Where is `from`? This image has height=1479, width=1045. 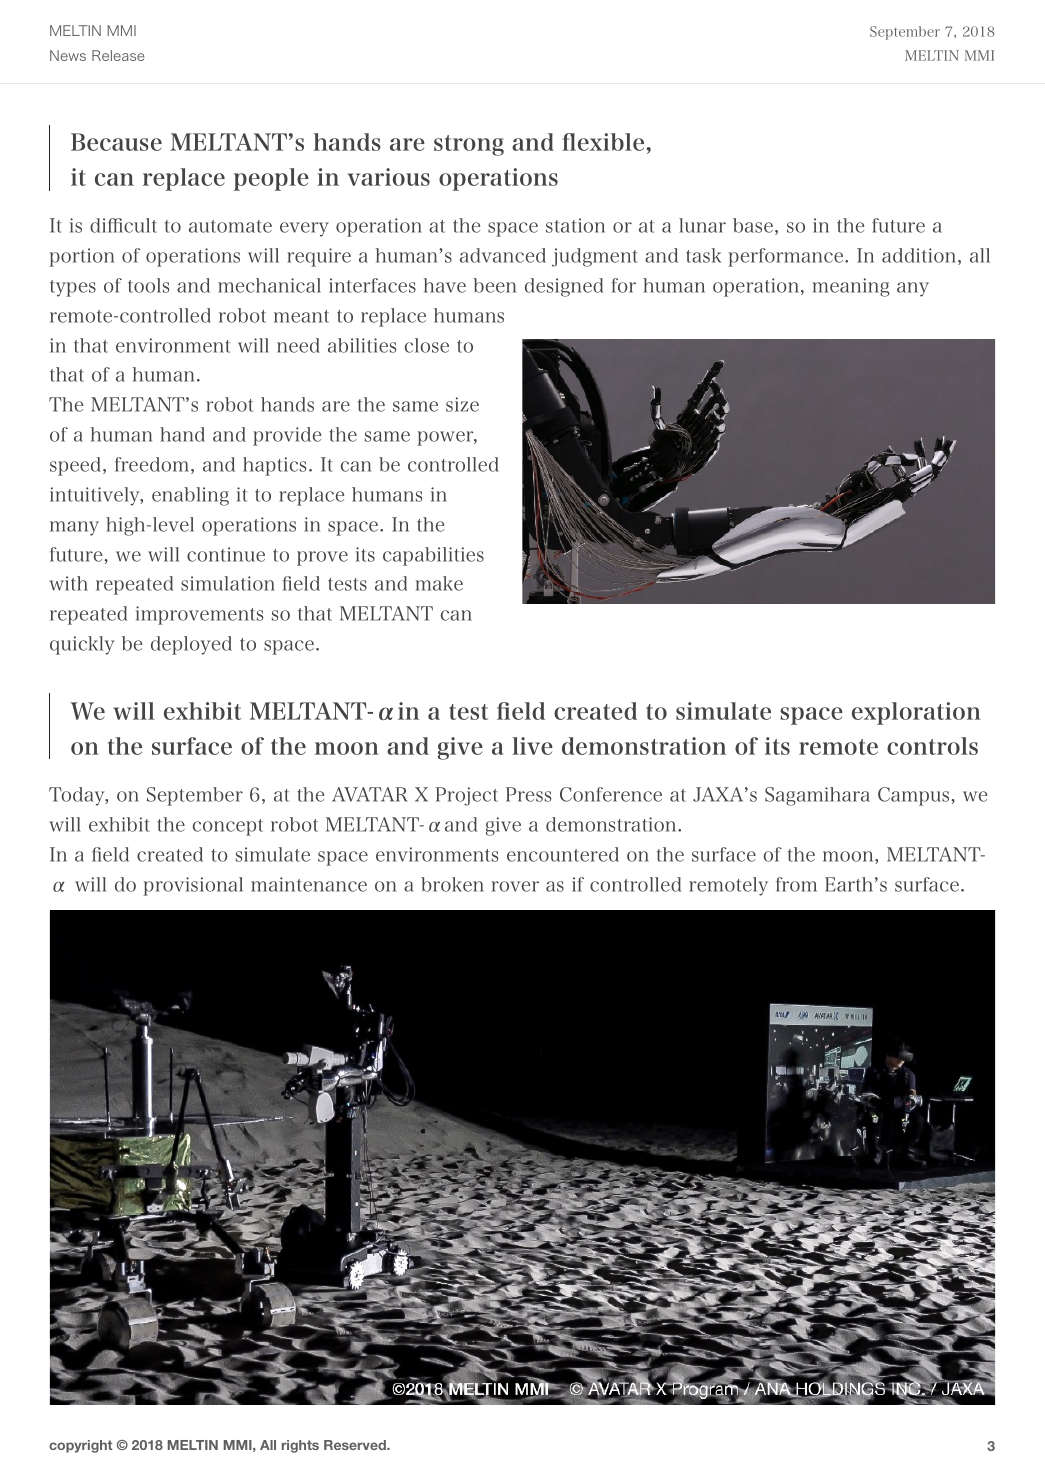 from is located at coordinates (796, 884).
